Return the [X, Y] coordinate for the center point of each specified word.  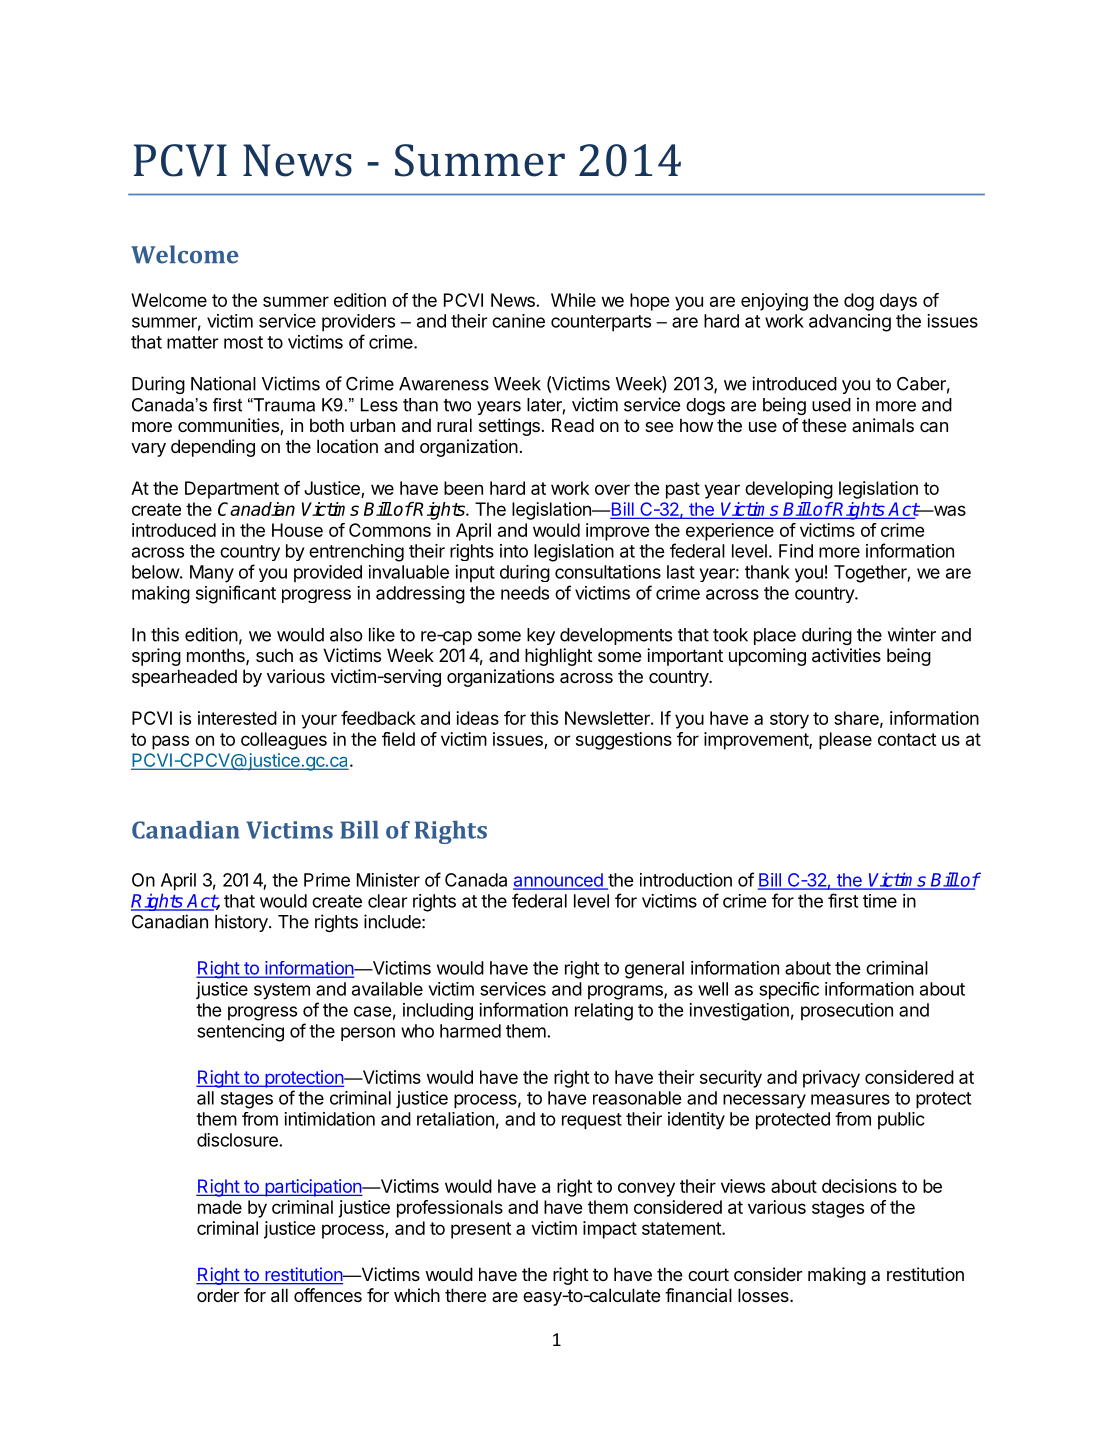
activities [846, 655]
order [218, 1295]
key [541, 636]
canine [518, 321]
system [282, 991]
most [243, 342]
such [274, 655]
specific [789, 991]
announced [559, 881]
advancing [850, 323]
